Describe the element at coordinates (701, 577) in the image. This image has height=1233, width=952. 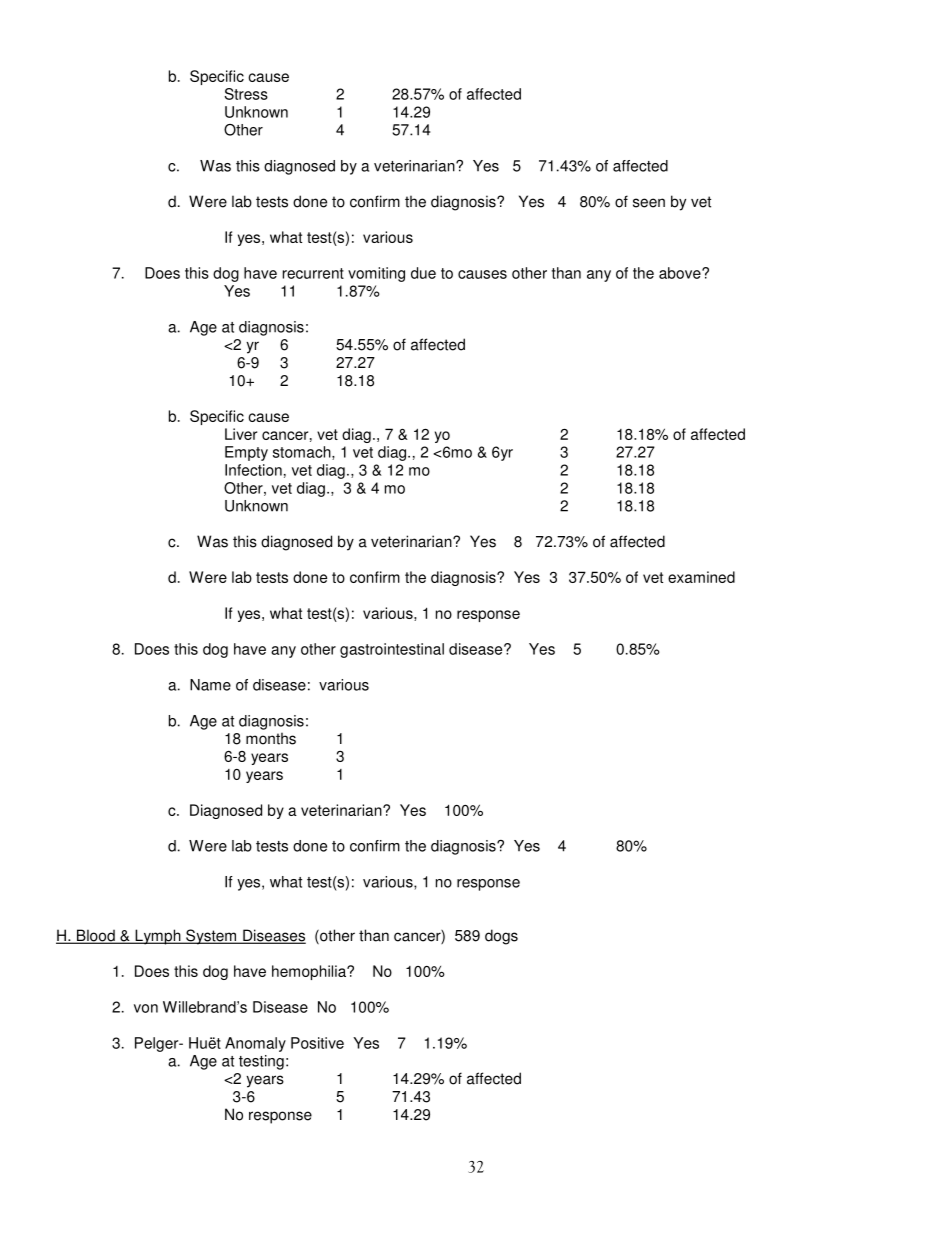
I see `examined` at that location.
